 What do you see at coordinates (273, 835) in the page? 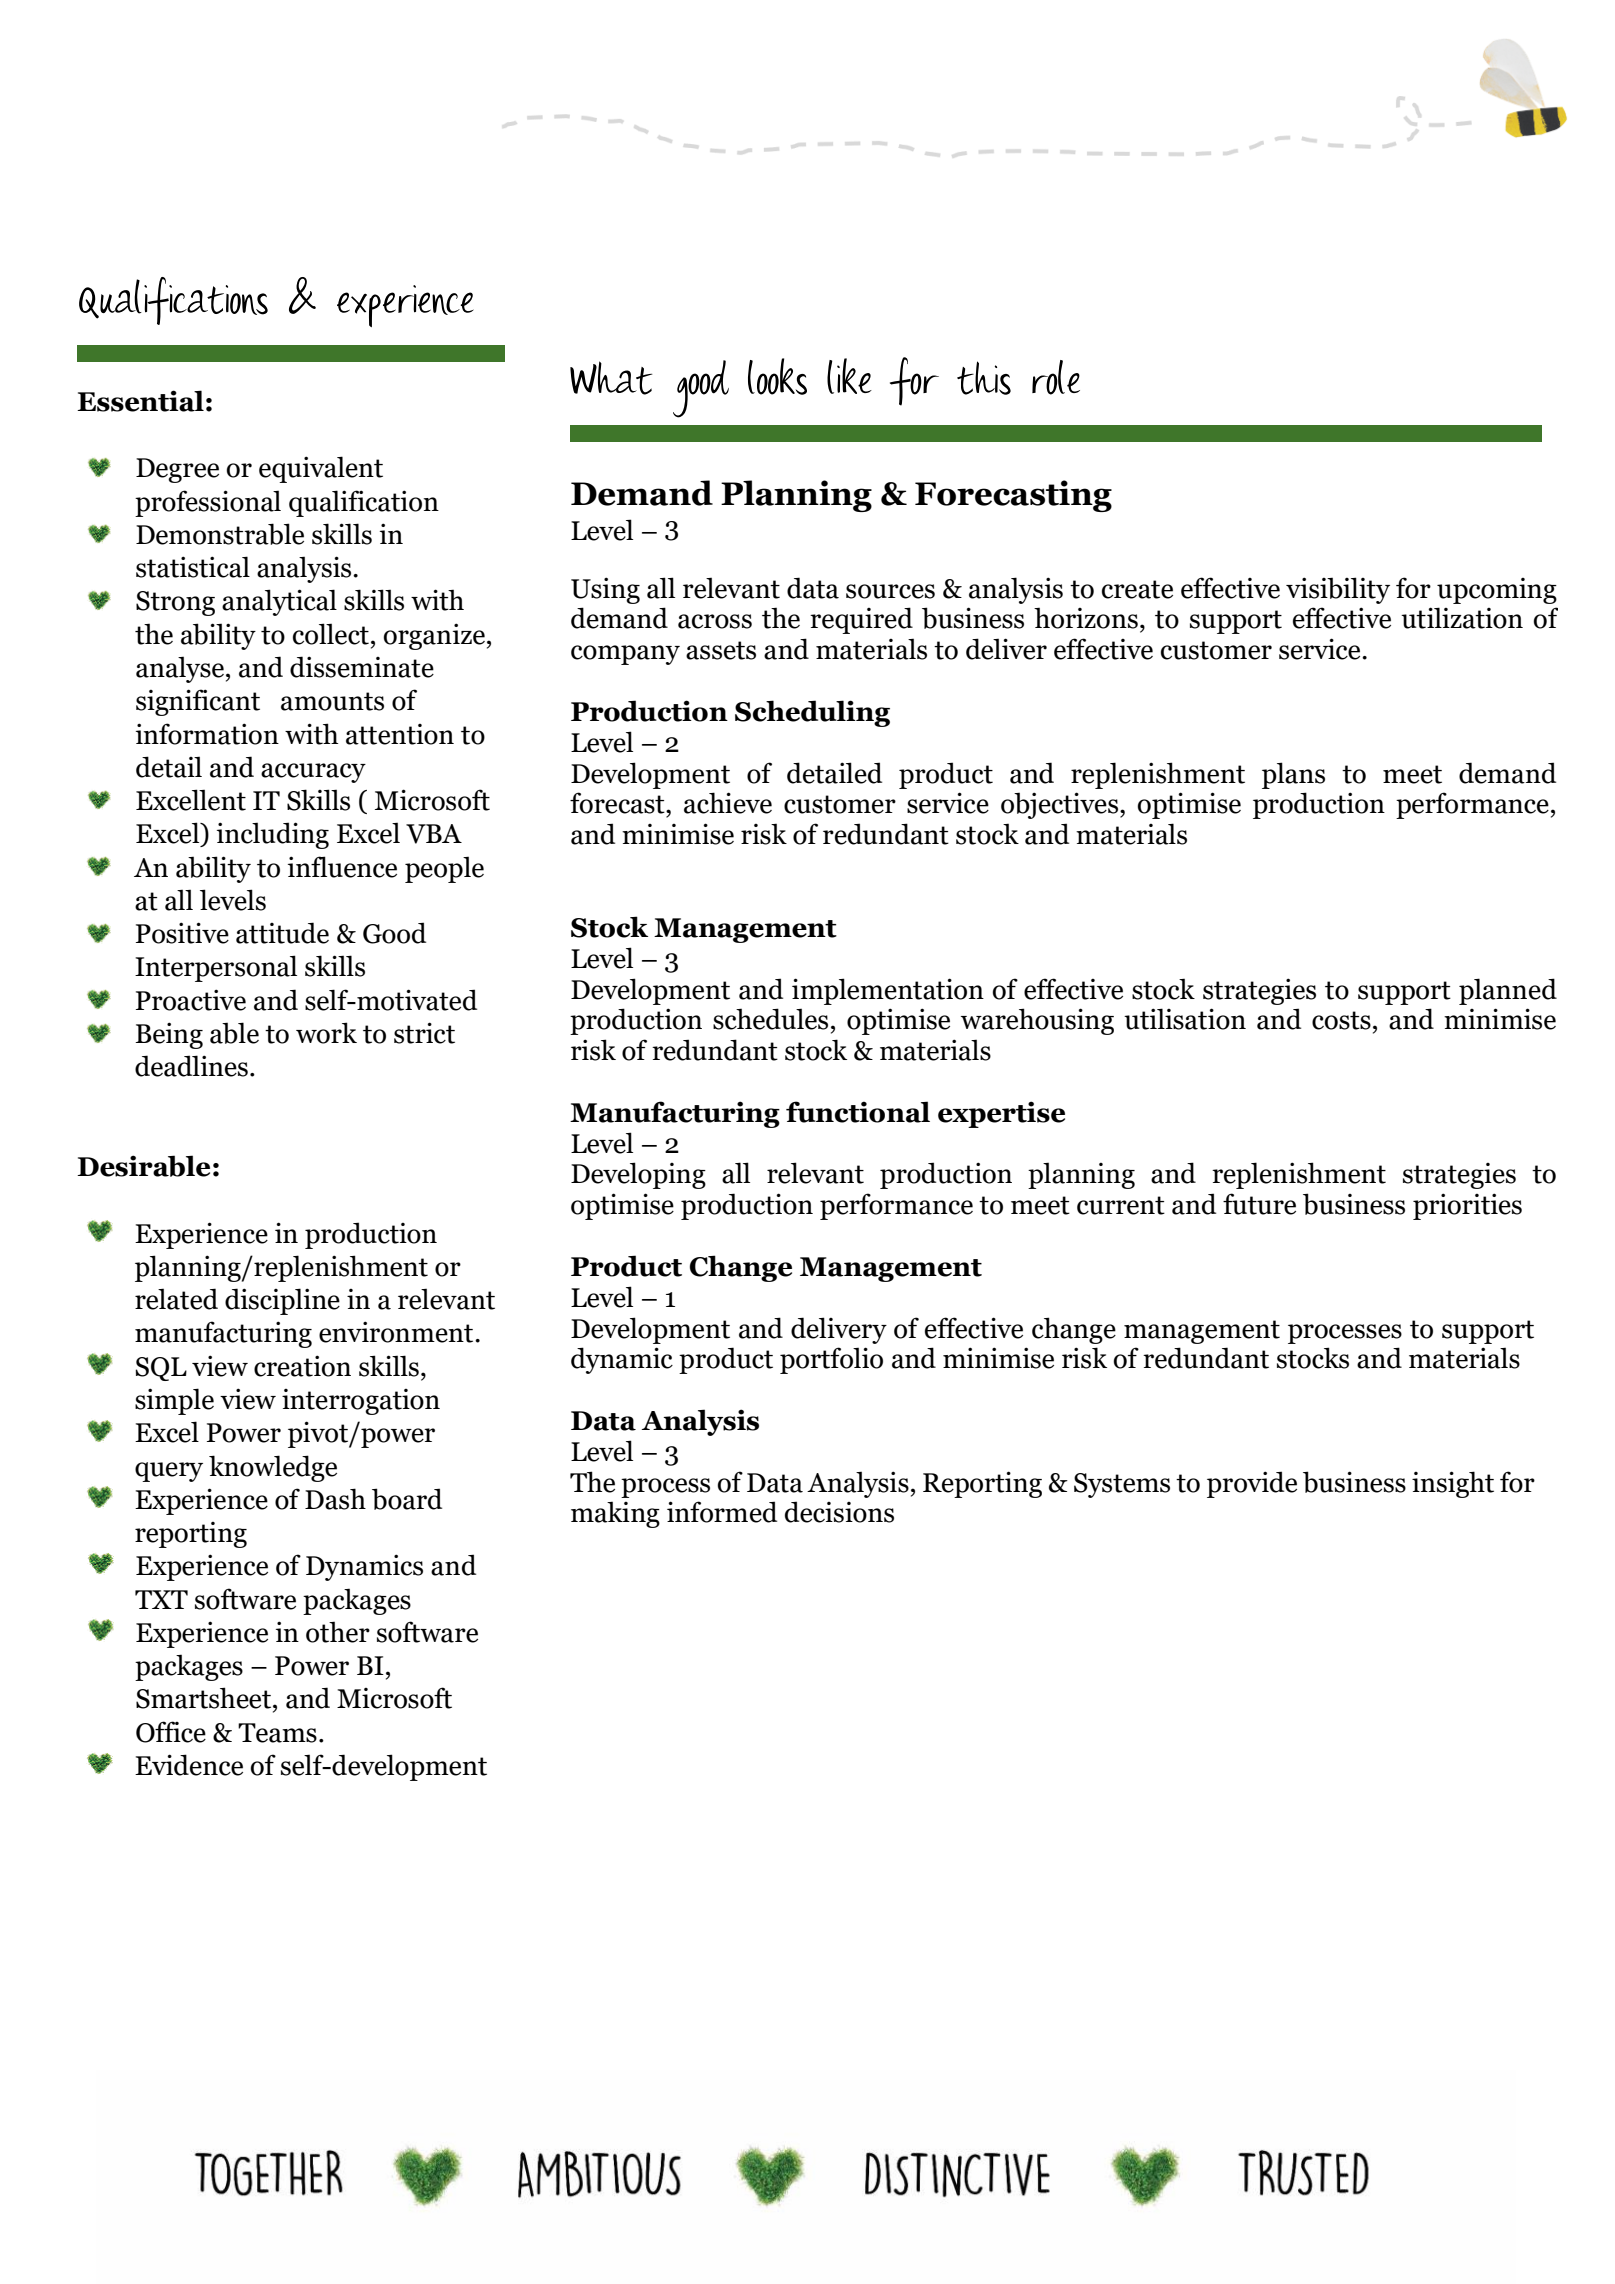
I see `including` at bounding box center [273, 835].
